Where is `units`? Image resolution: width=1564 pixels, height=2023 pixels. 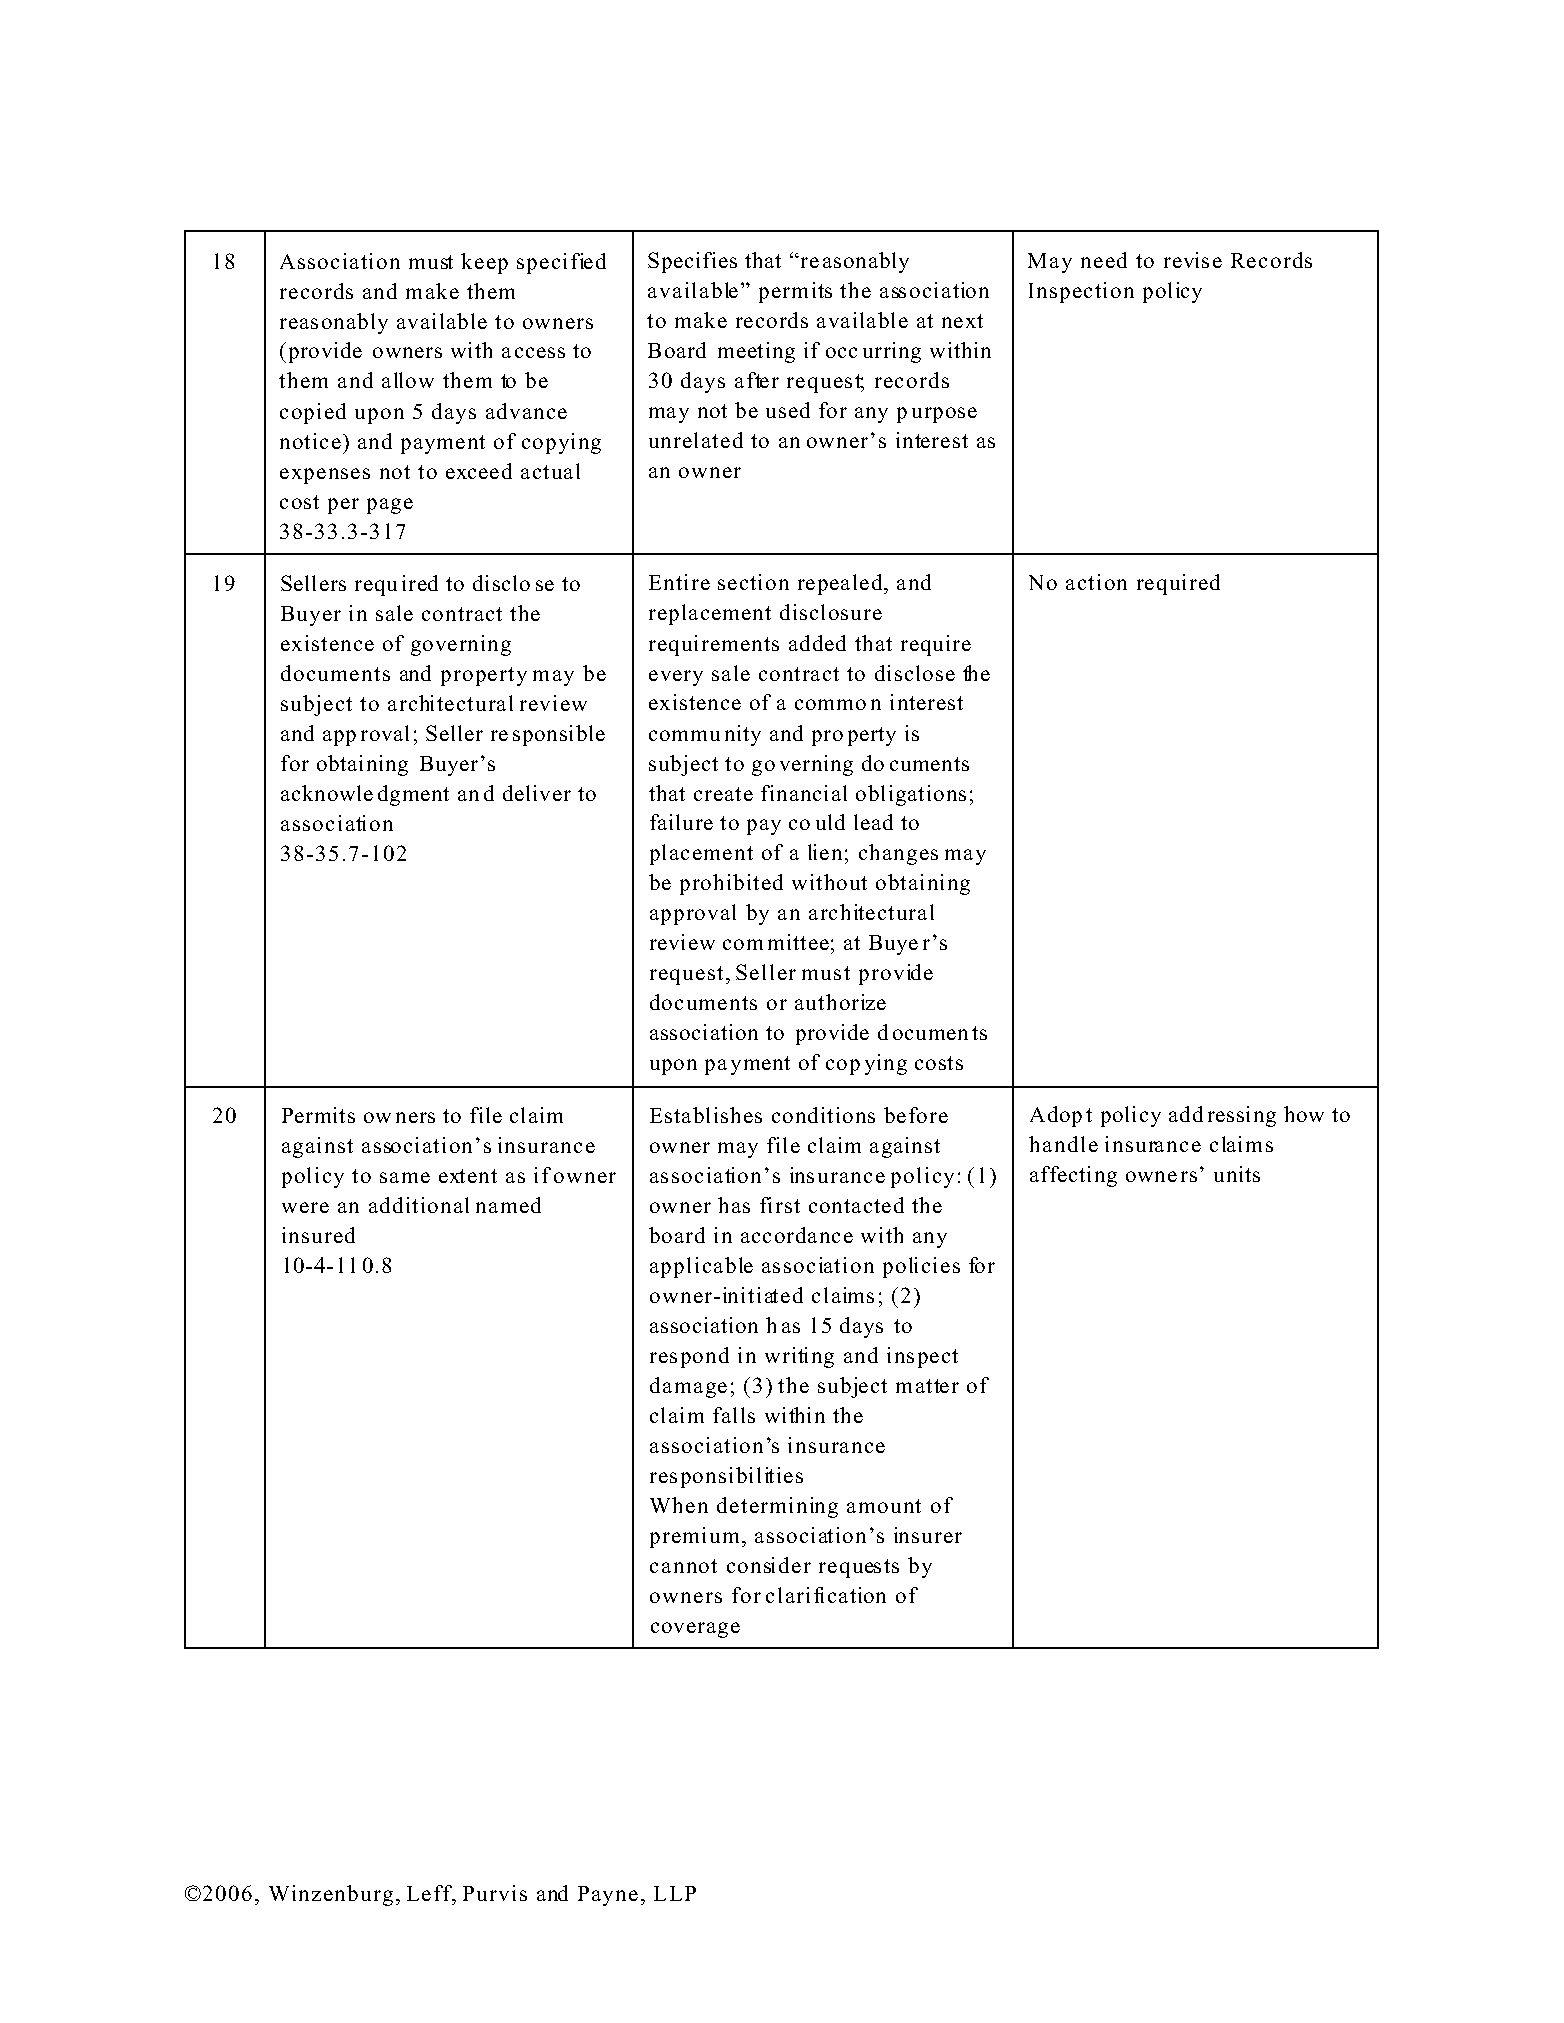
units is located at coordinates (1237, 1174).
